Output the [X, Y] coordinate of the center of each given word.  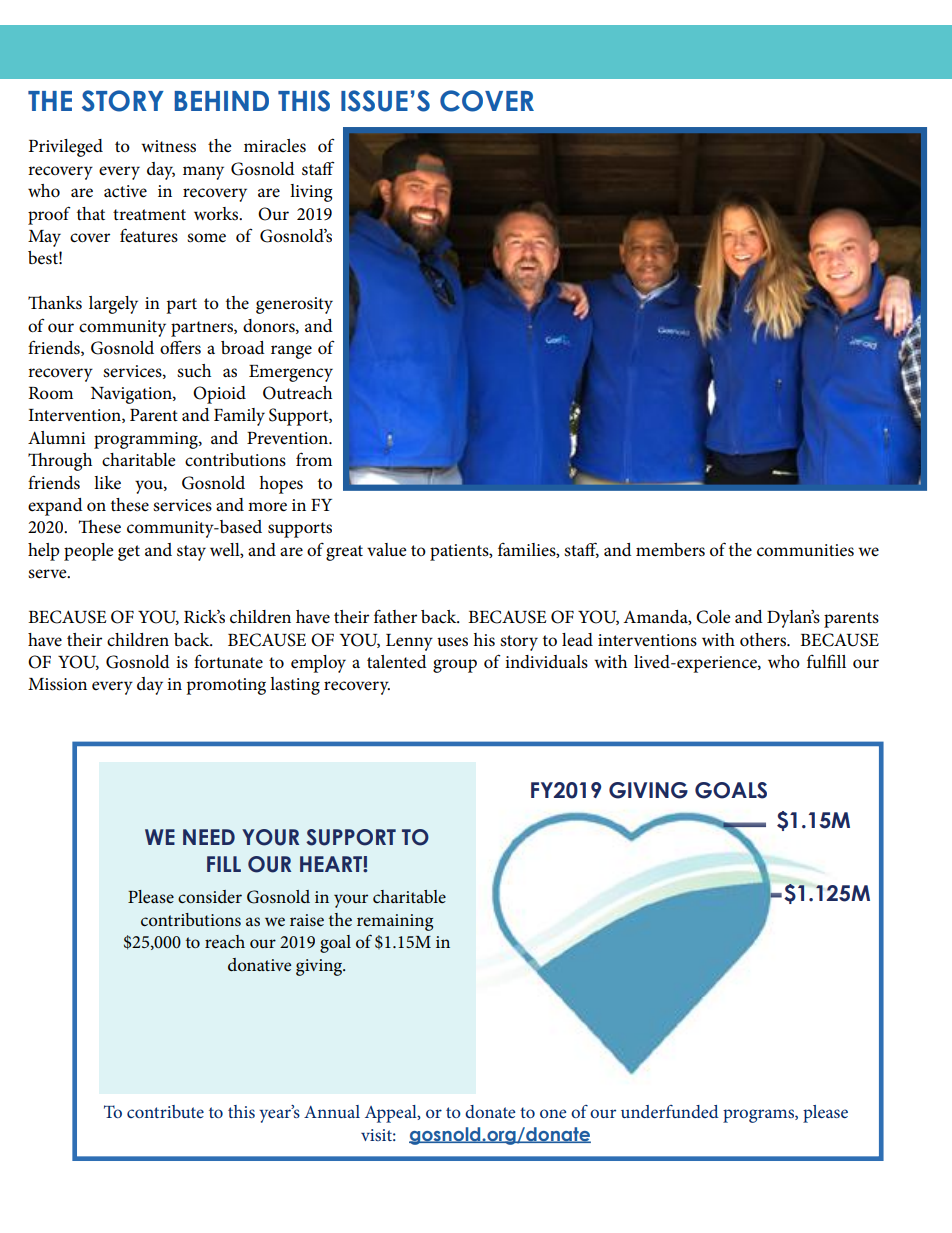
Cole [713, 617]
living [311, 193]
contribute [165, 1111]
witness [168, 146]
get [129, 553]
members [670, 550]
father [395, 617]
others [764, 640]
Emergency [291, 373]
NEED [209, 837]
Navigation [132, 395]
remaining [395, 922]
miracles [275, 146]
